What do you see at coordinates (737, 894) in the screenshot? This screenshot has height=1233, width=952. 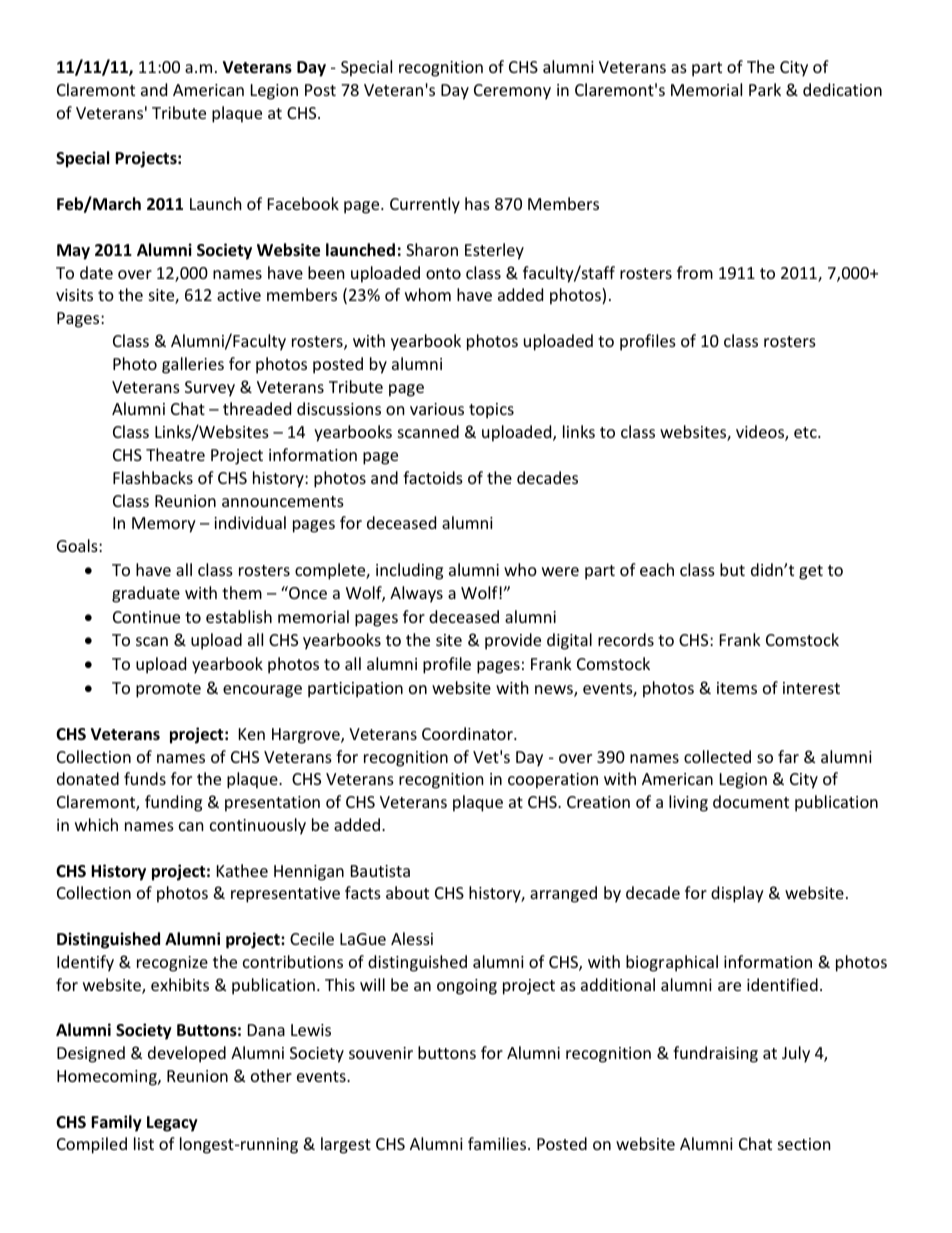 I see `display` at bounding box center [737, 894].
